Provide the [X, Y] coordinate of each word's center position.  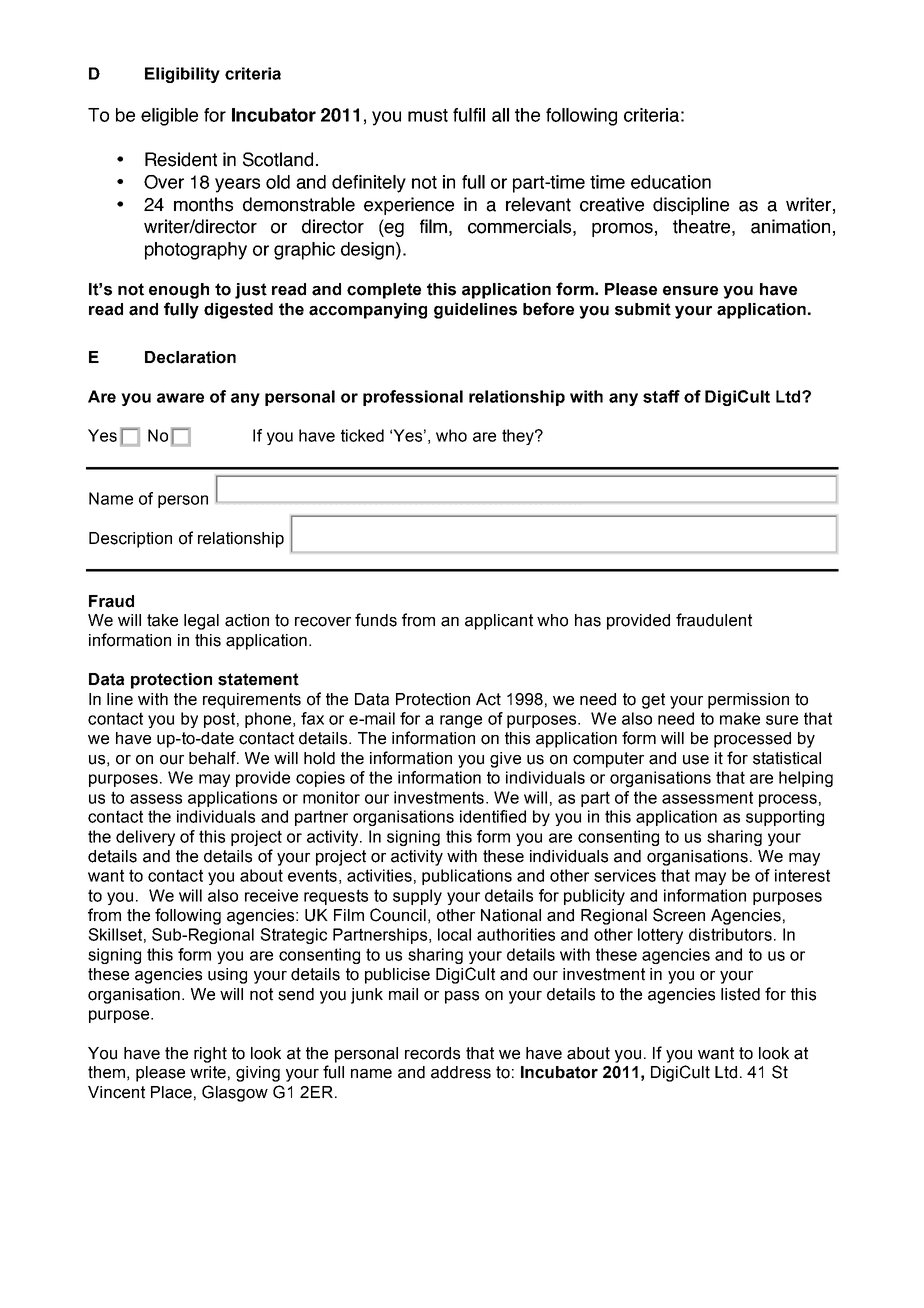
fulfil [469, 115]
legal [201, 622]
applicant [499, 622]
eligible [169, 117]
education [671, 182]
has [588, 620]
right [210, 1055]
